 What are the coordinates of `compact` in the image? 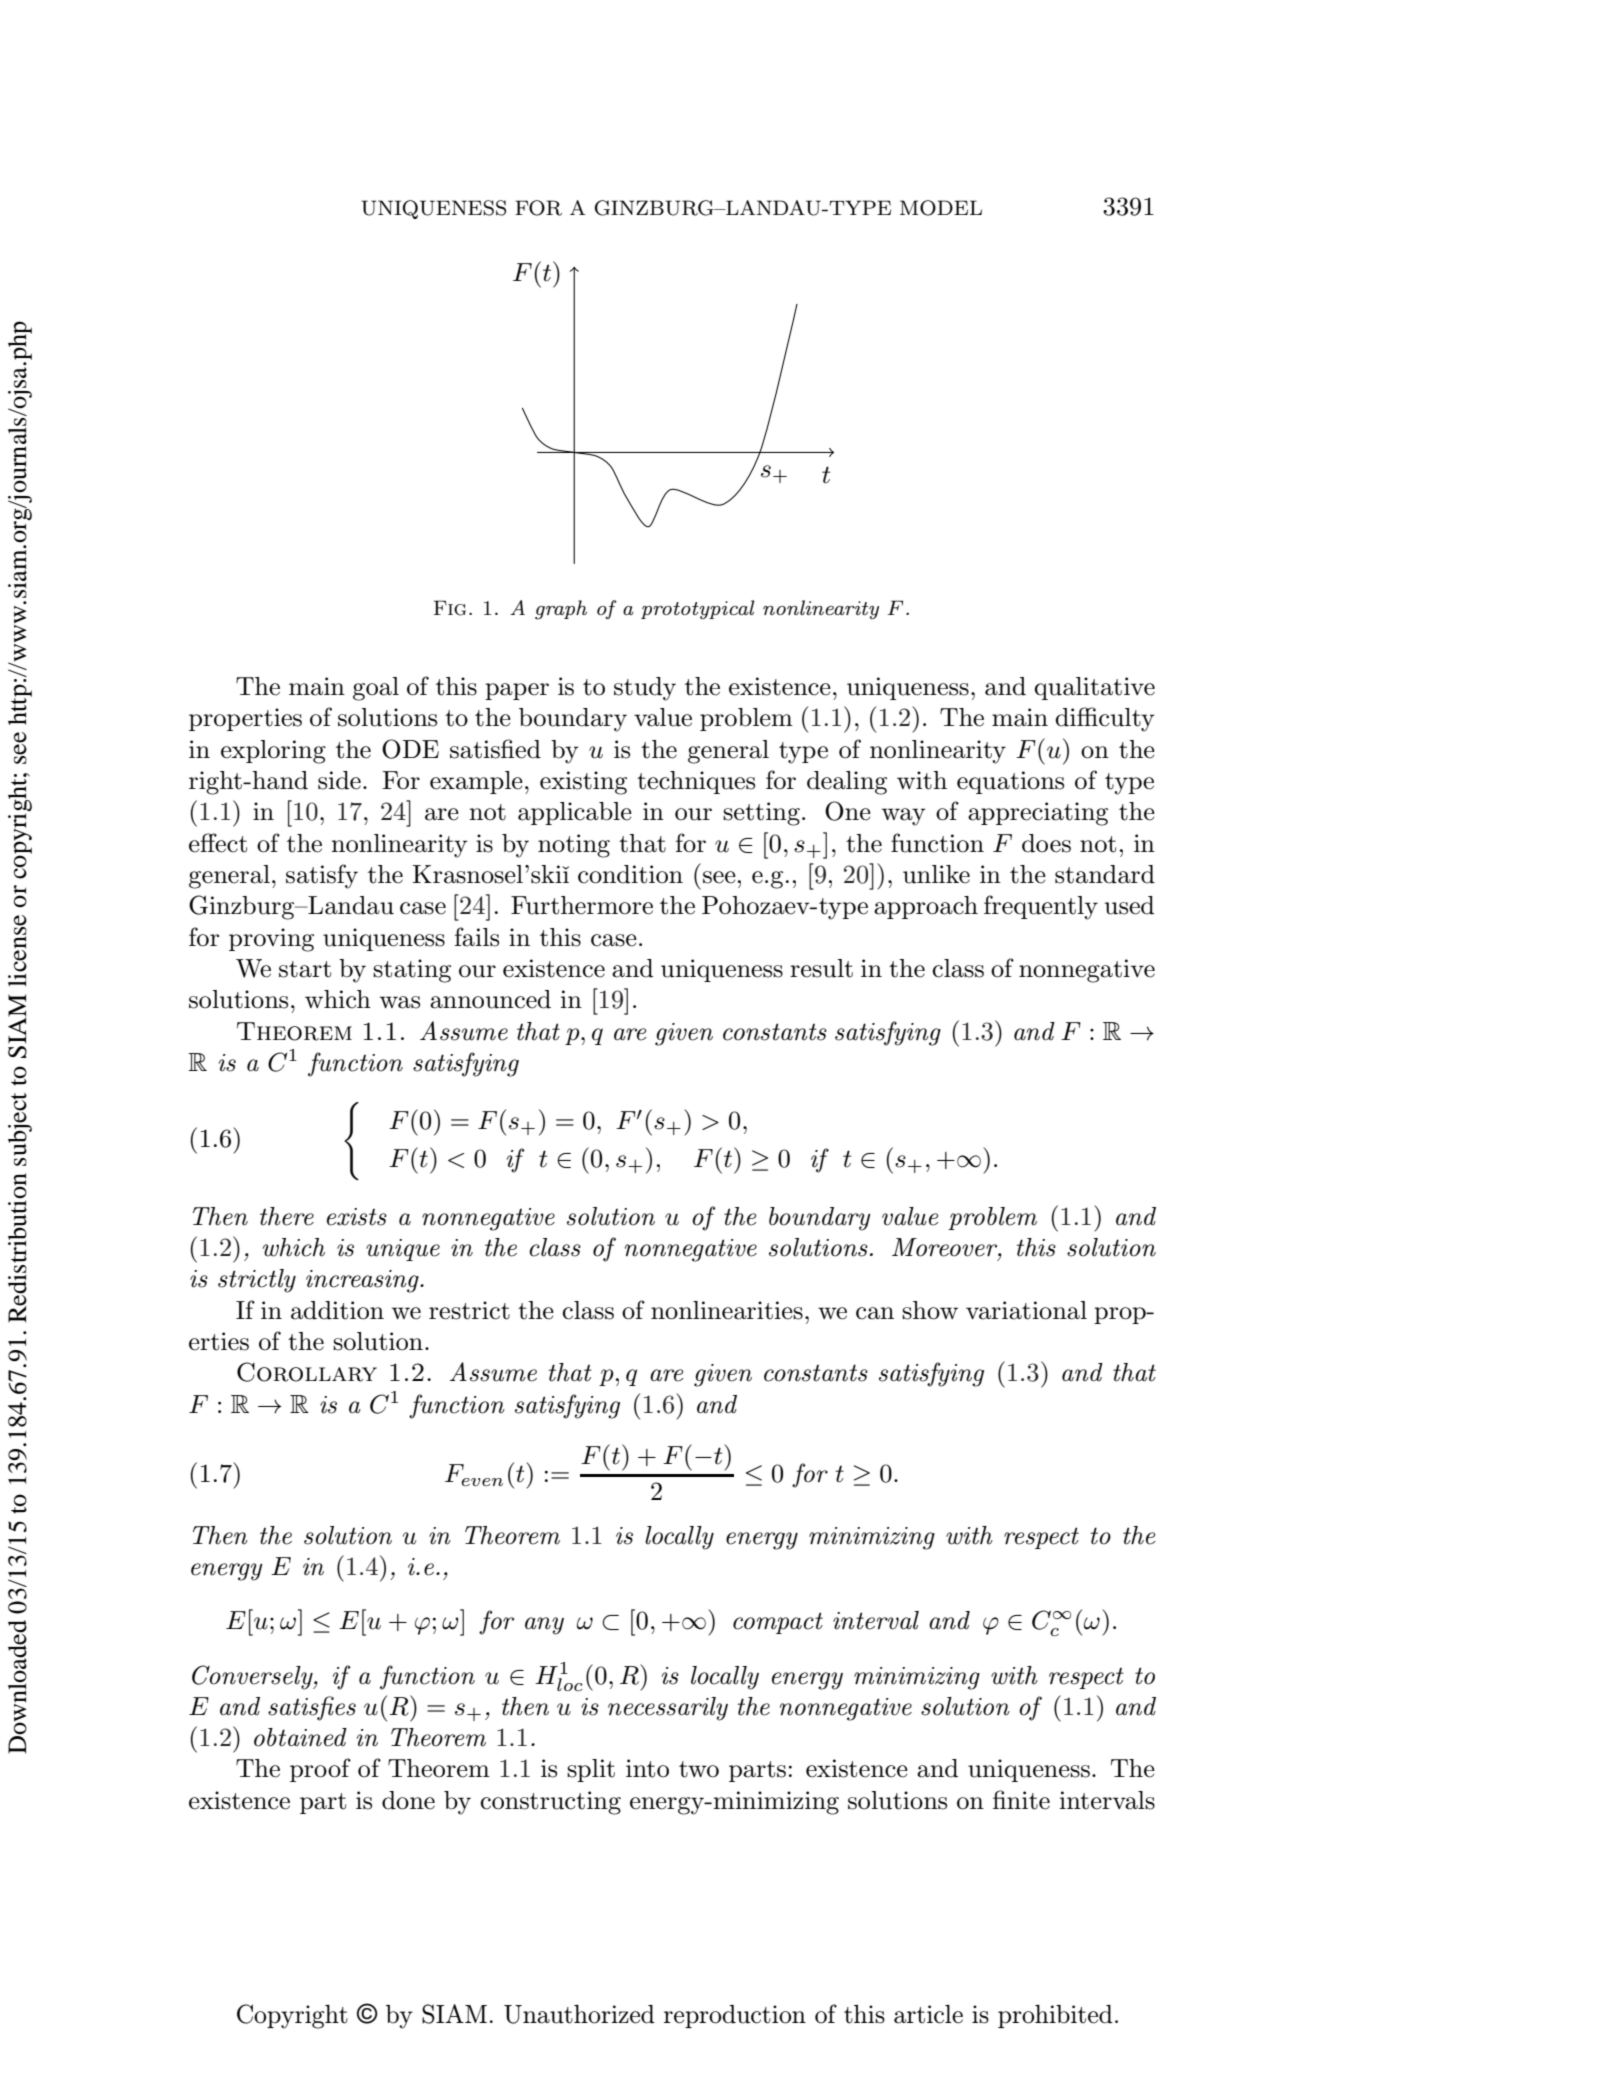 It's located at (778, 1623).
